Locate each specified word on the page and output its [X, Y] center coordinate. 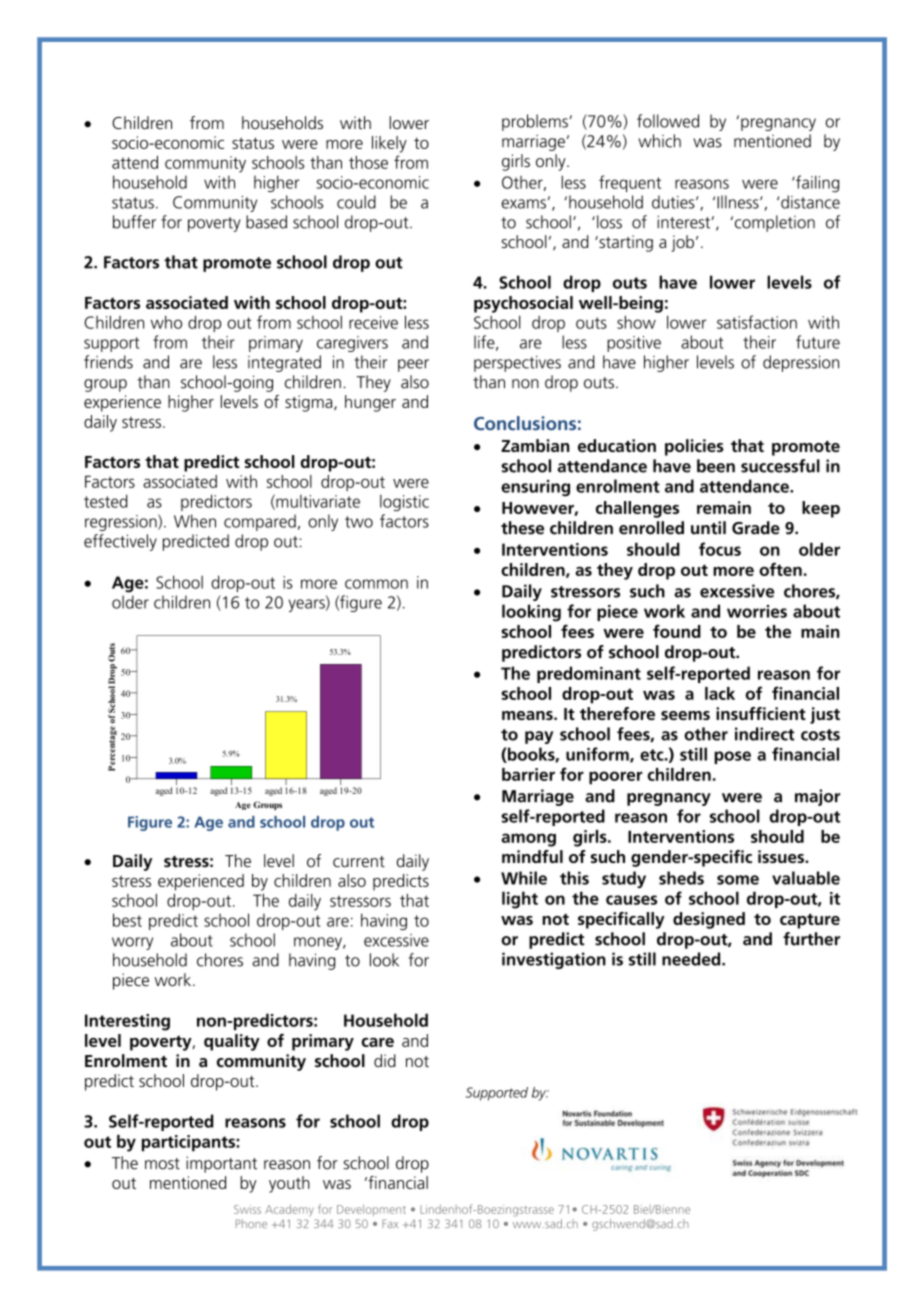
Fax [390, 1223]
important [221, 1164]
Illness [739, 202]
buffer [134, 222]
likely [389, 144]
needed [692, 959]
